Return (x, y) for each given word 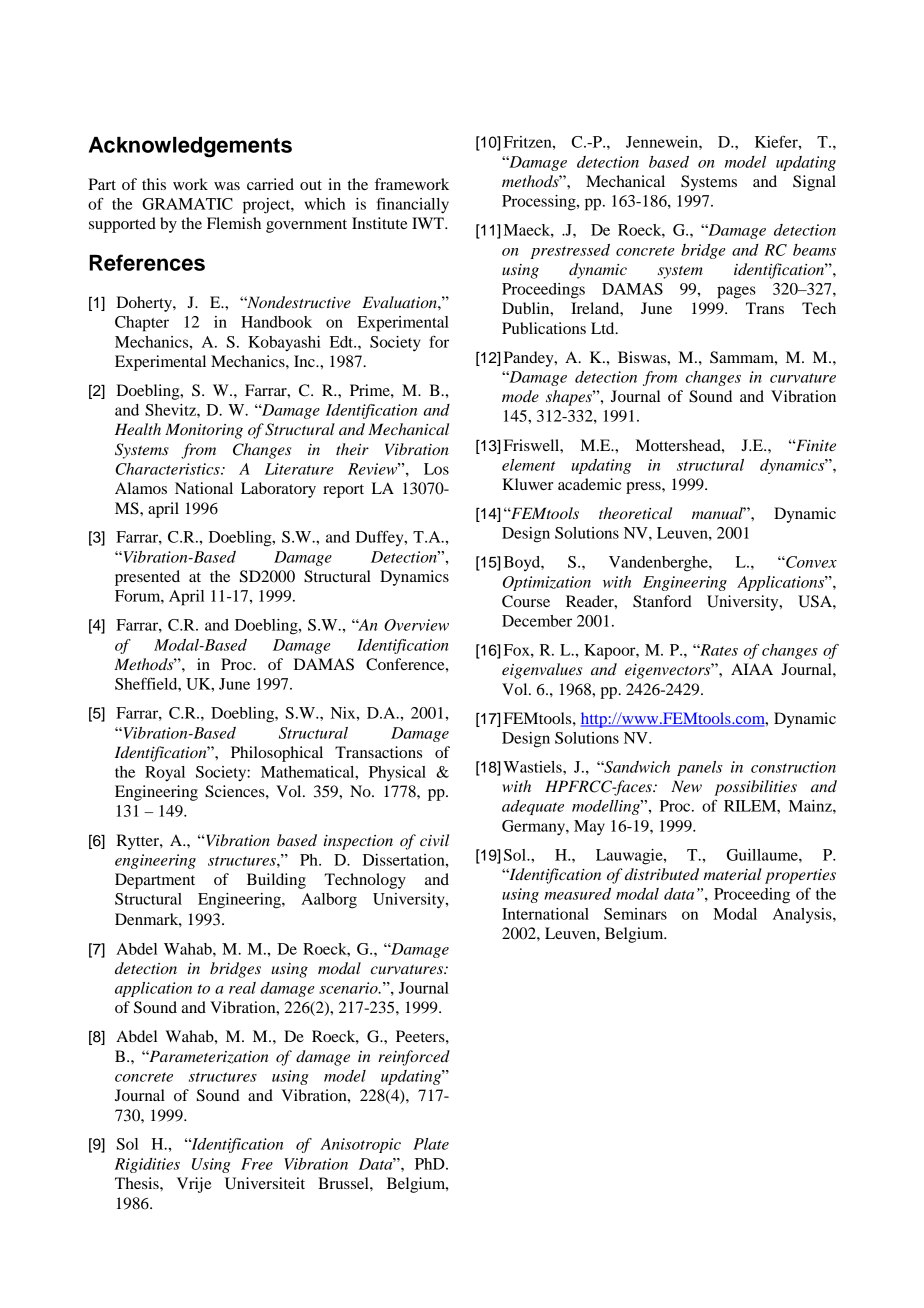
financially (413, 206)
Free (257, 1164)
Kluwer (527, 484)
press (644, 488)
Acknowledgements (190, 147)
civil (434, 840)
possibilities (755, 788)
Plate (431, 1144)
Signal (814, 183)
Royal (165, 774)
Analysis (803, 916)
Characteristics (168, 469)
